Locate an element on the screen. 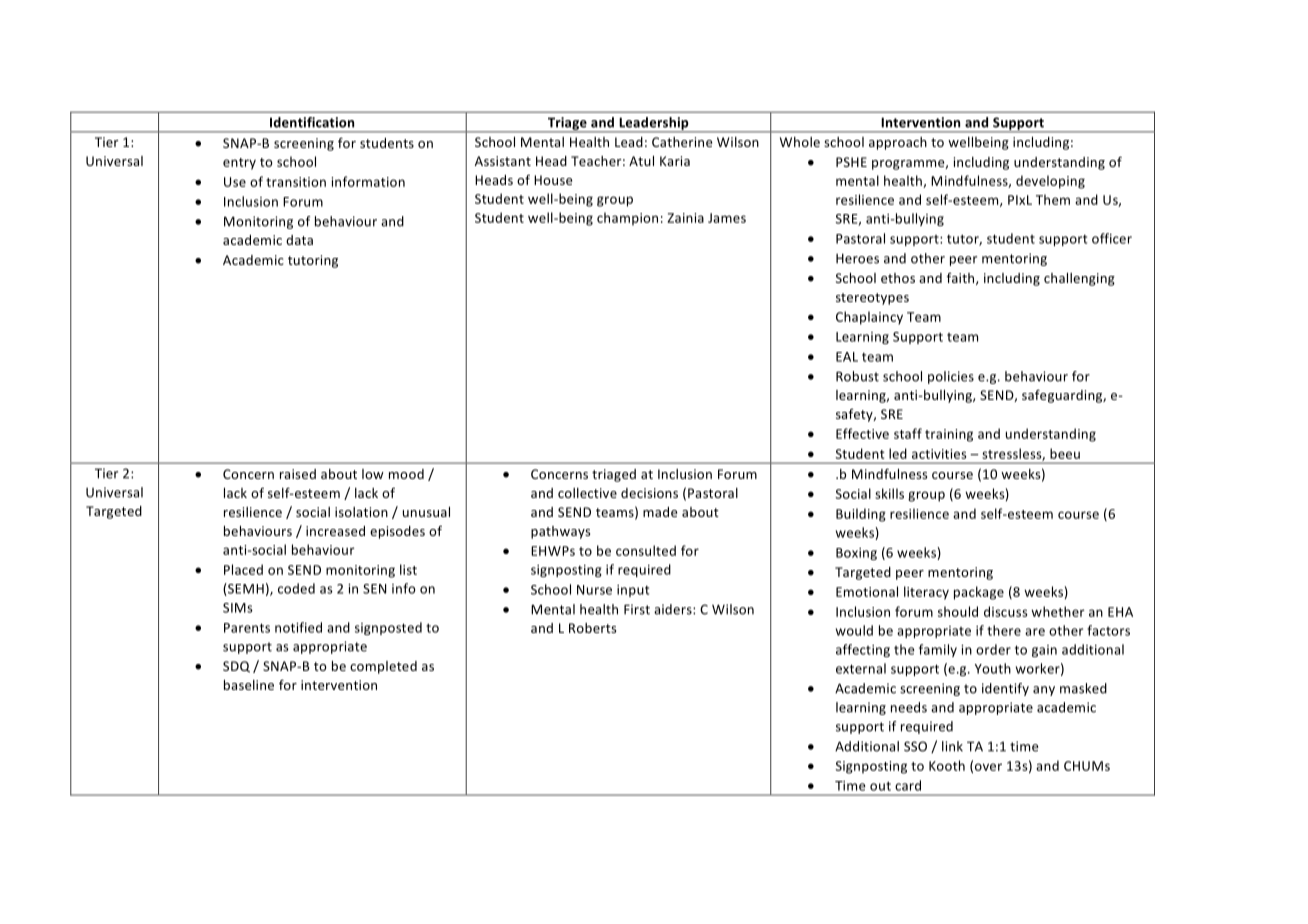 The image size is (1308, 924). list is located at coordinates (408, 569).
